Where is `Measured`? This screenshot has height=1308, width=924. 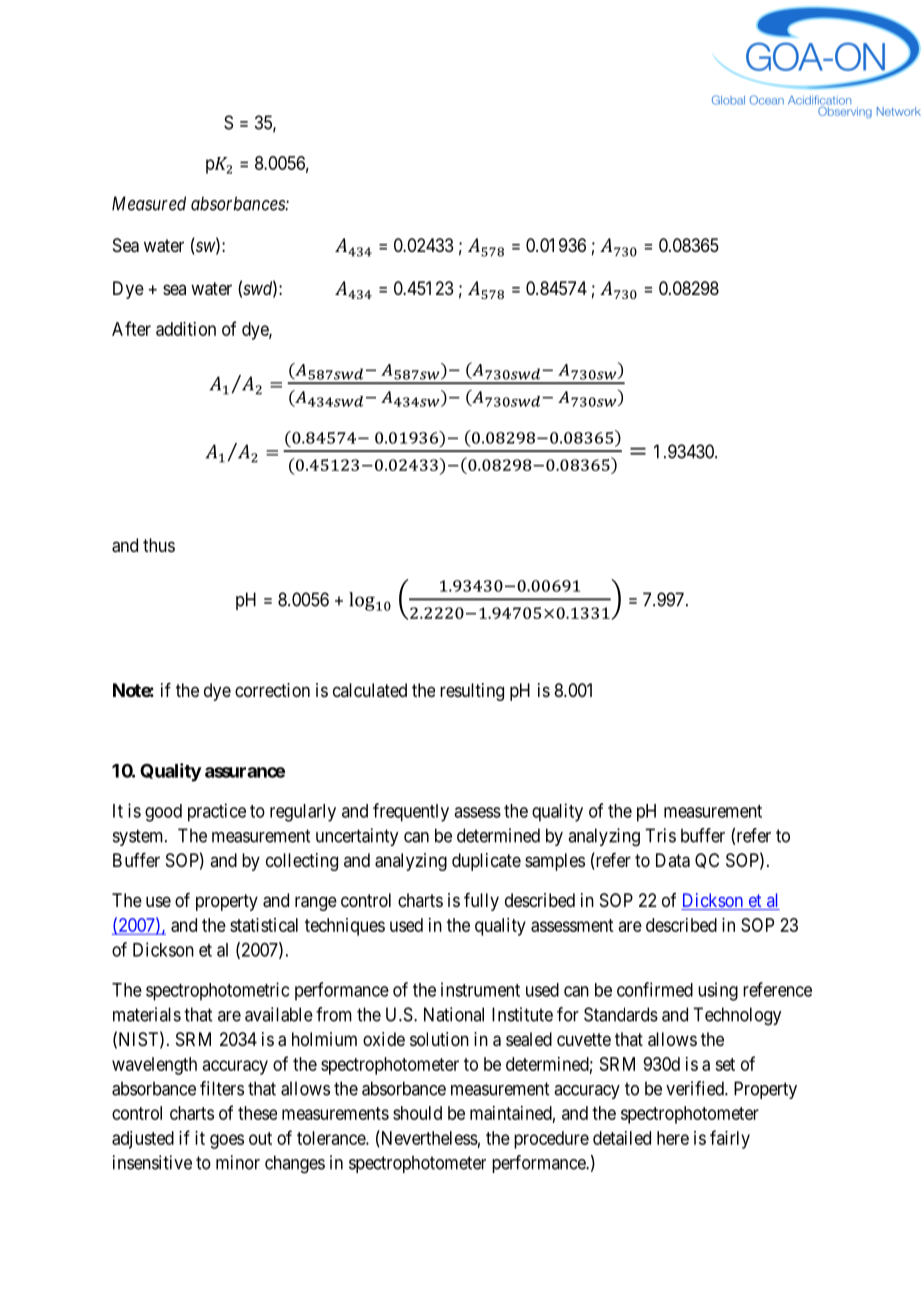 Measured is located at coordinates (149, 203).
